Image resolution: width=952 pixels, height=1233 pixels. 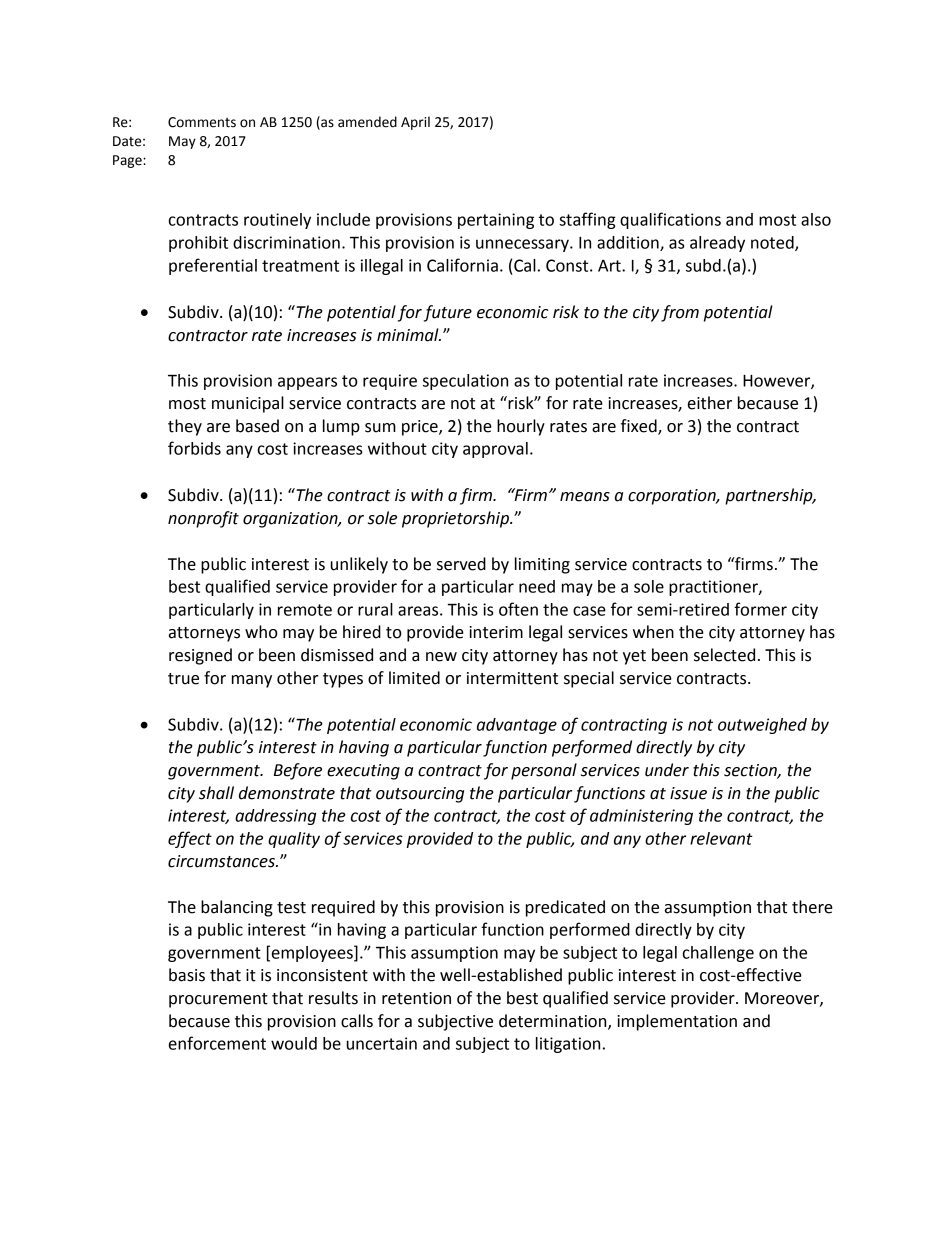 What do you see at coordinates (194, 448) in the page?
I see `forbids` at bounding box center [194, 448].
